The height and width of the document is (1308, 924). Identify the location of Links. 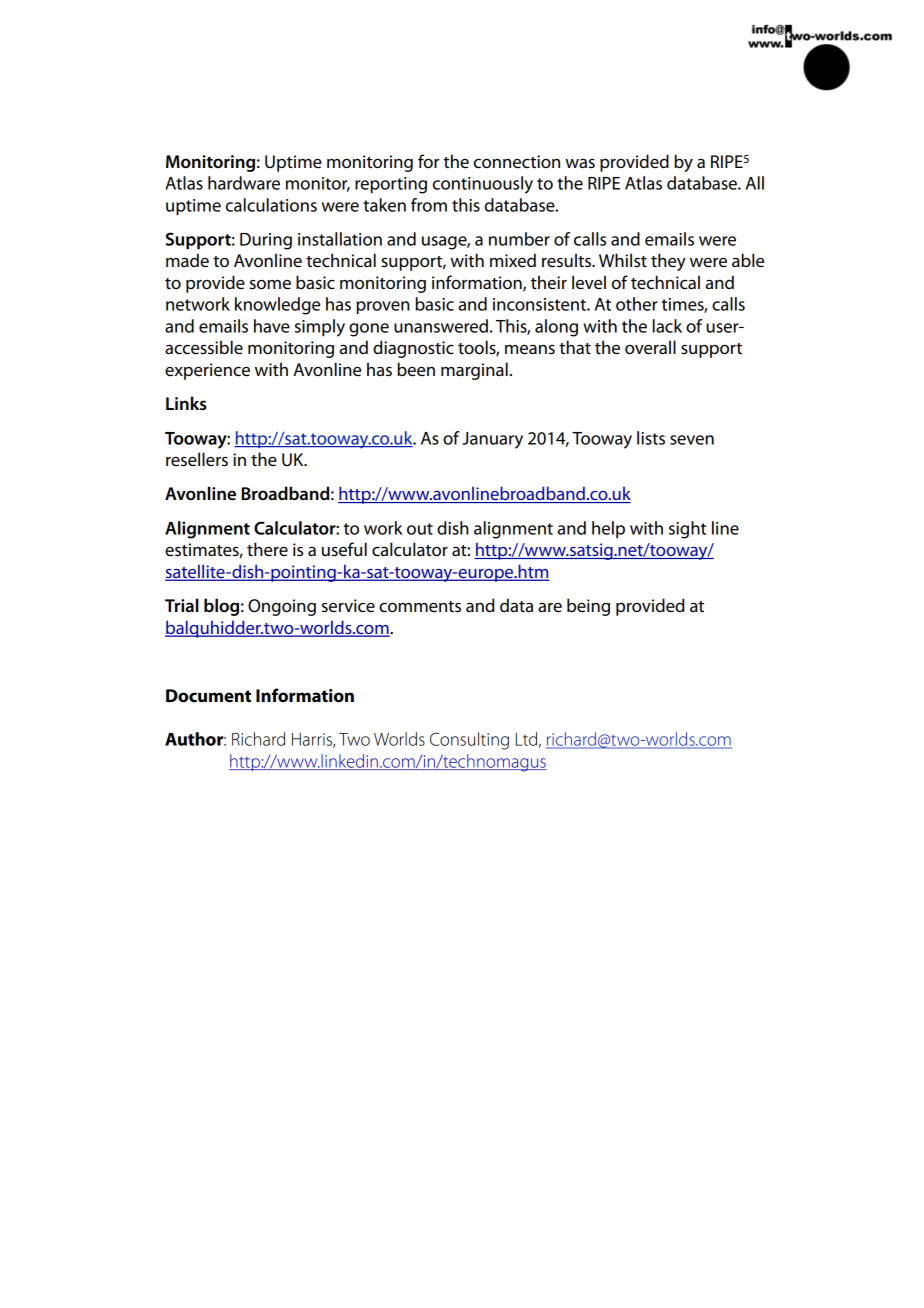
(186, 403).
